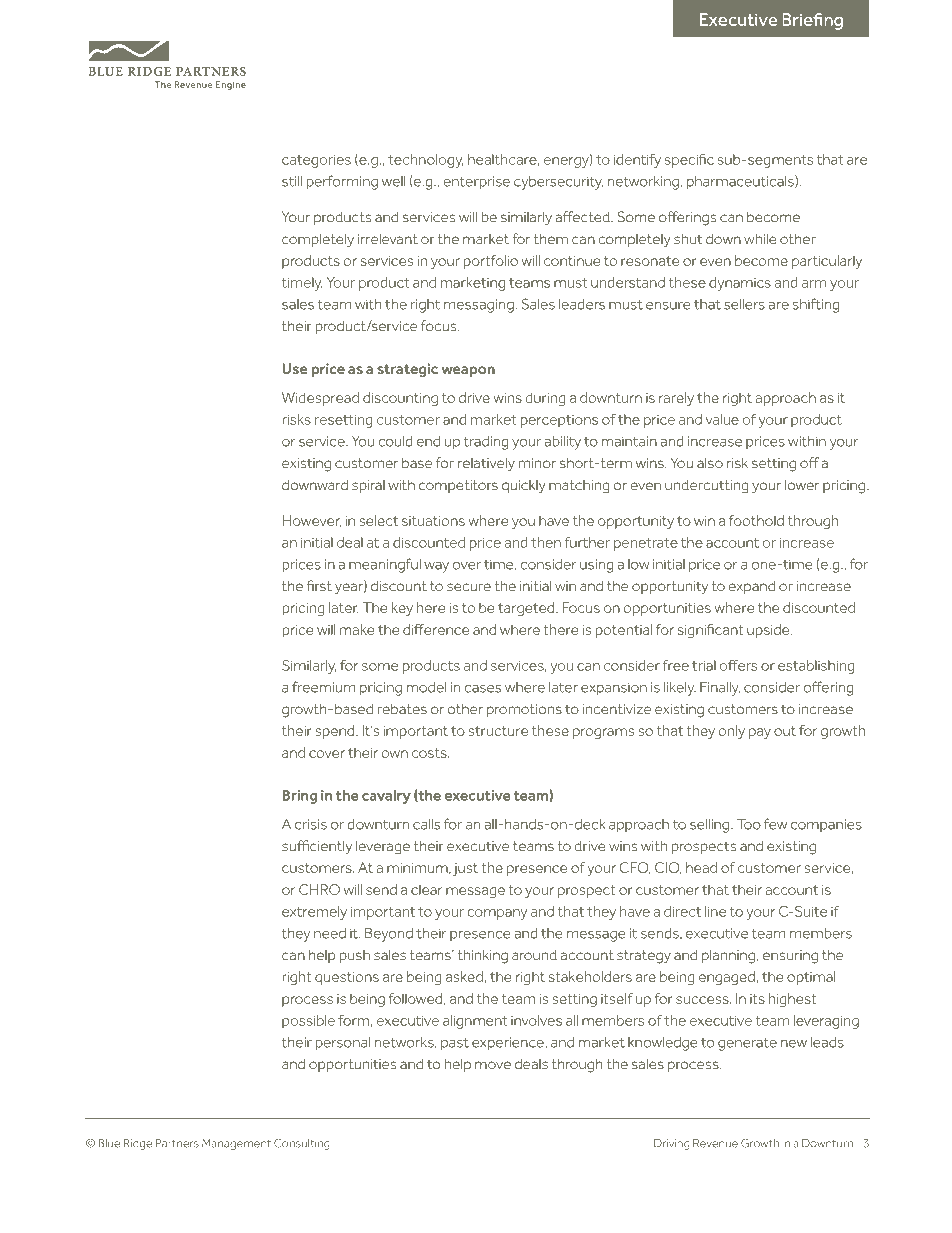 This document has height=1233, width=952. I want to click on expand, so click(751, 587).
